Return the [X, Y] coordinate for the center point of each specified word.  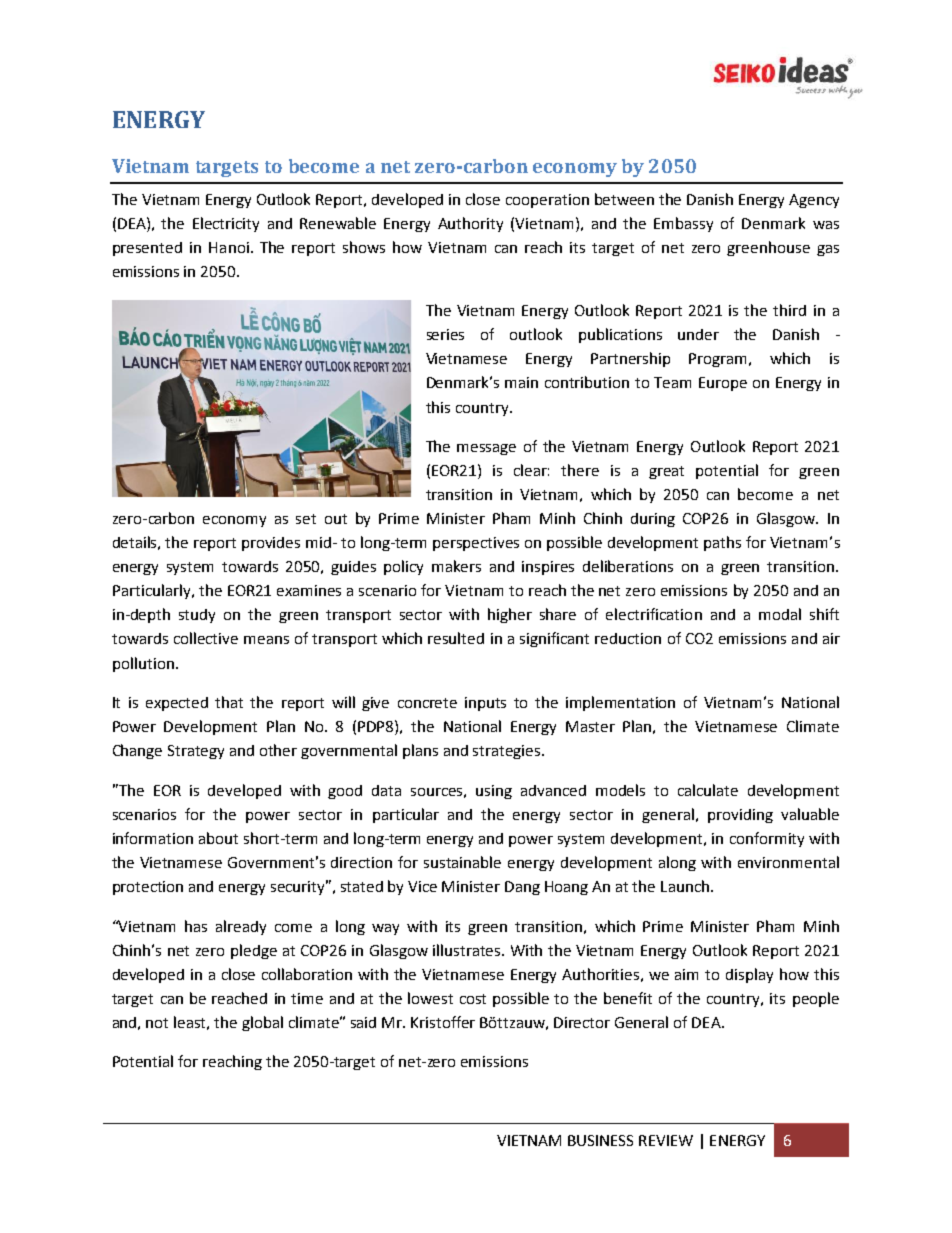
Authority [470, 224]
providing [740, 816]
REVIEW [666, 1140]
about [218, 838]
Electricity [226, 224]
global [262, 1023]
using [494, 792]
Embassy [683, 224]
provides [271, 544]
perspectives [476, 544]
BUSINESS [600, 1140]
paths [722, 543]
